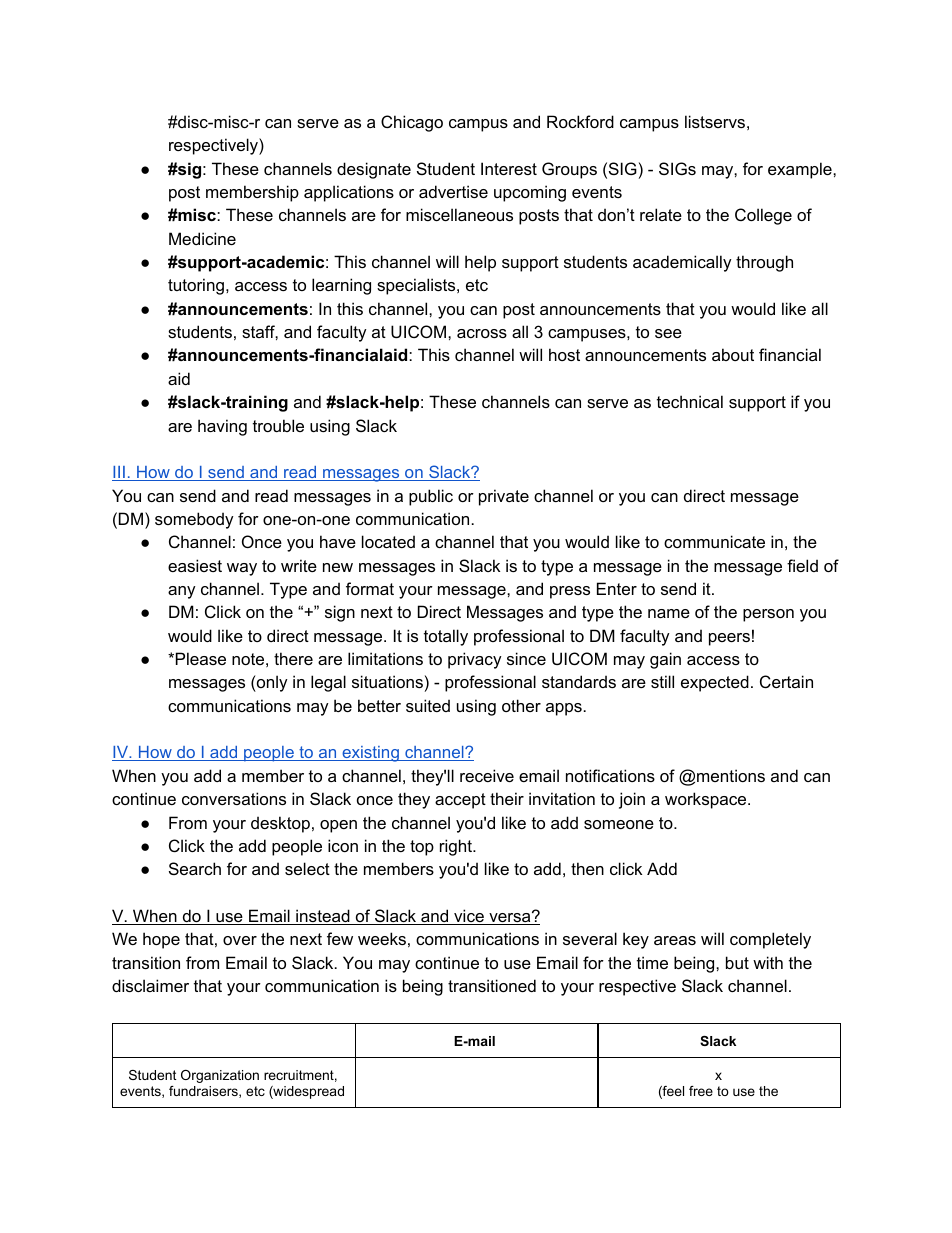  I want to click on free, so click(701, 1091).
